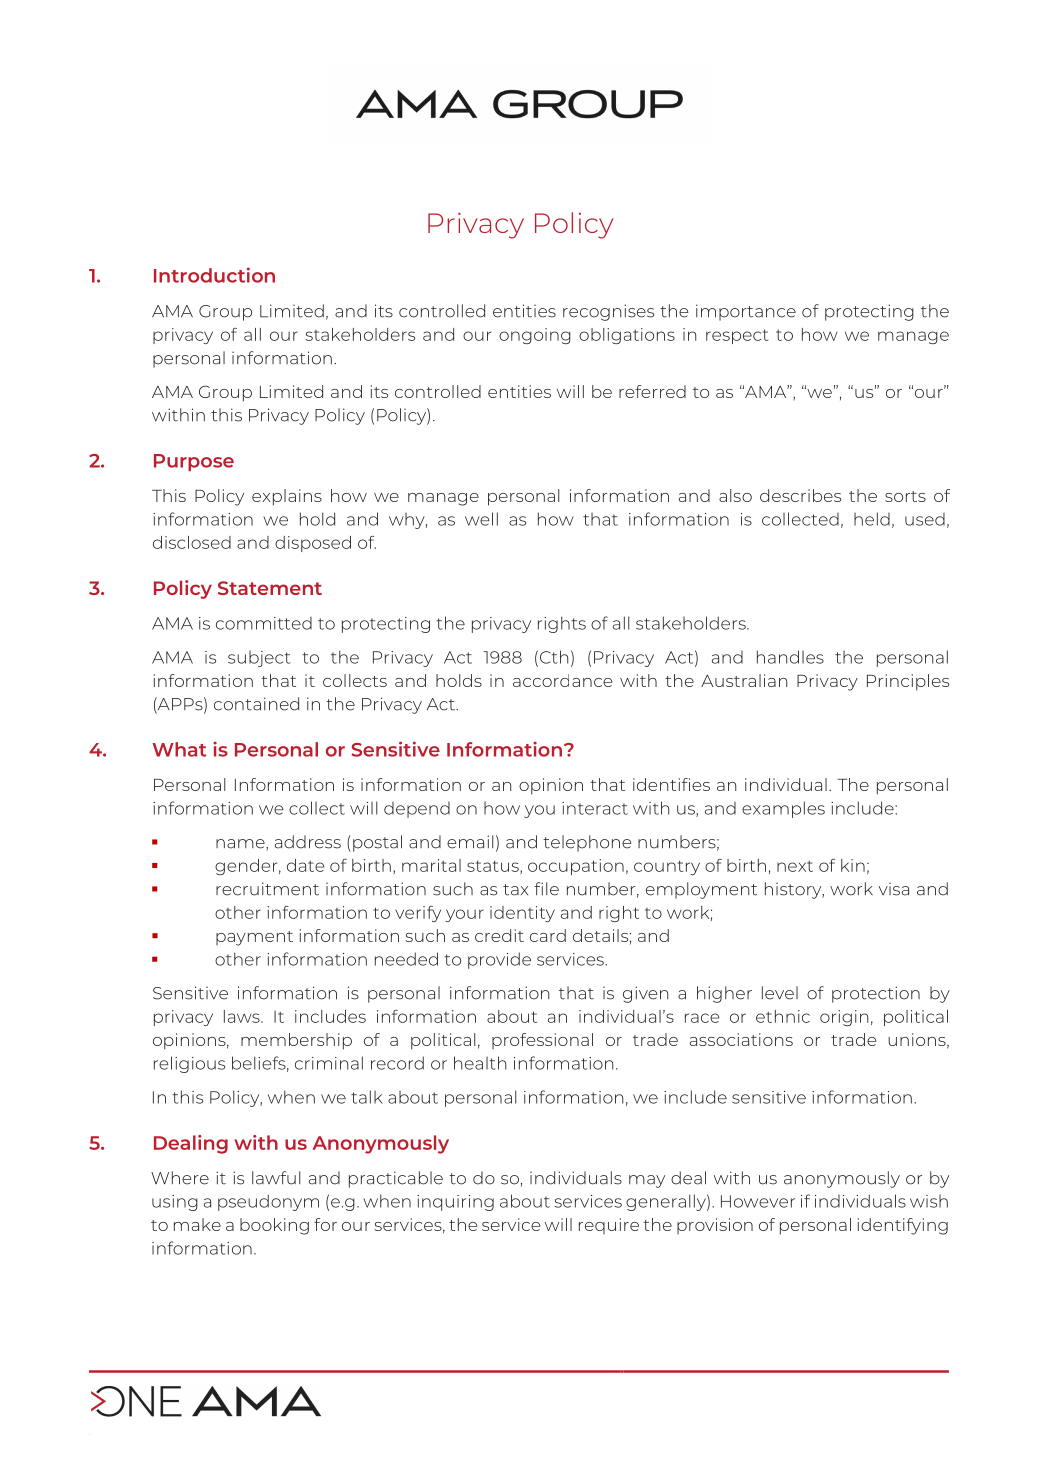 The image size is (1039, 1469). Describe the element at coordinates (214, 275) in the document. I see `Introduction` at that location.
